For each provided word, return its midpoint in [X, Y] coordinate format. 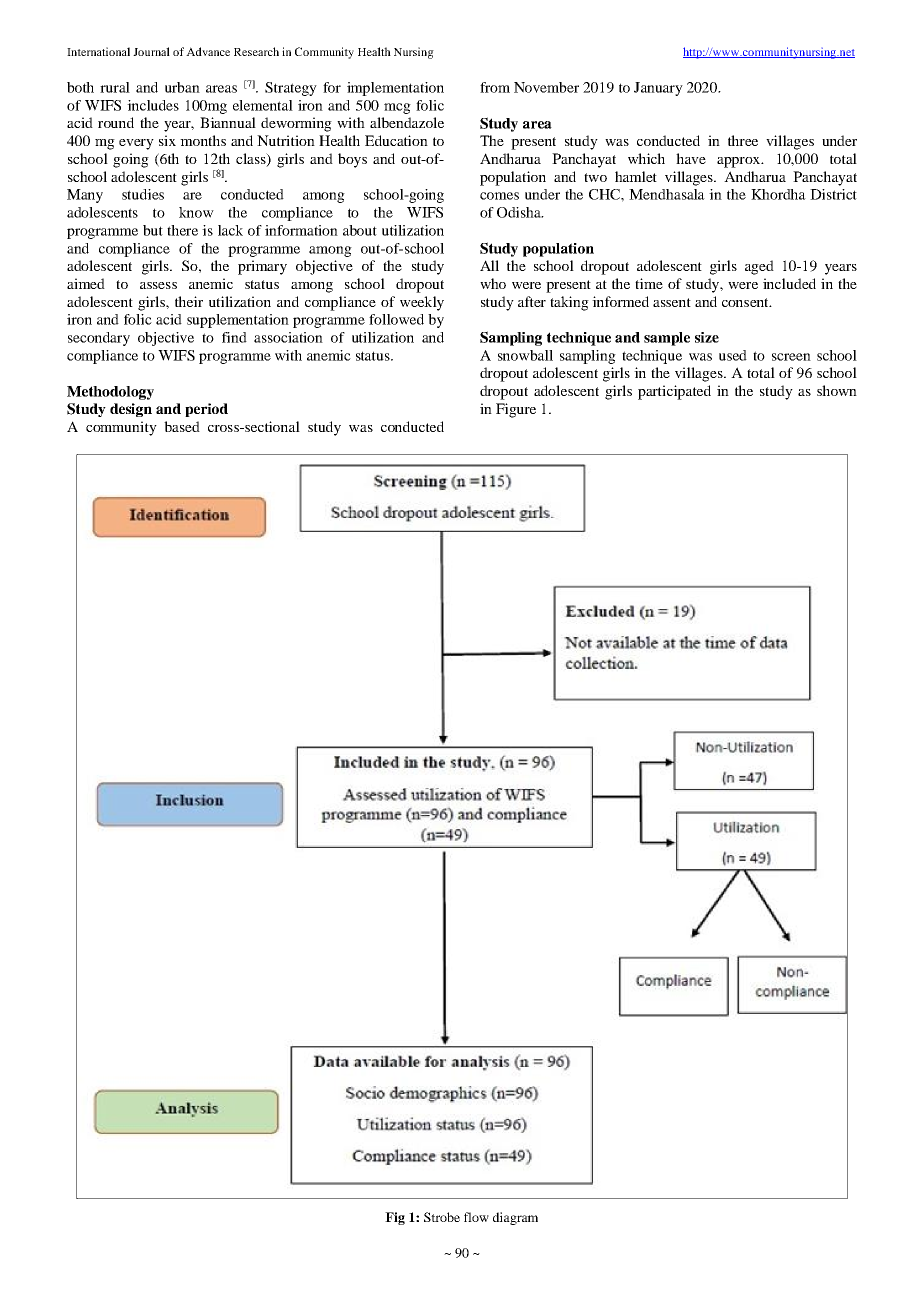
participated [674, 392]
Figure [516, 410]
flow [476, 1217]
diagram [515, 1218]
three [743, 140]
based [182, 426]
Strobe [442, 1217]
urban [182, 87]
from [495, 87]
